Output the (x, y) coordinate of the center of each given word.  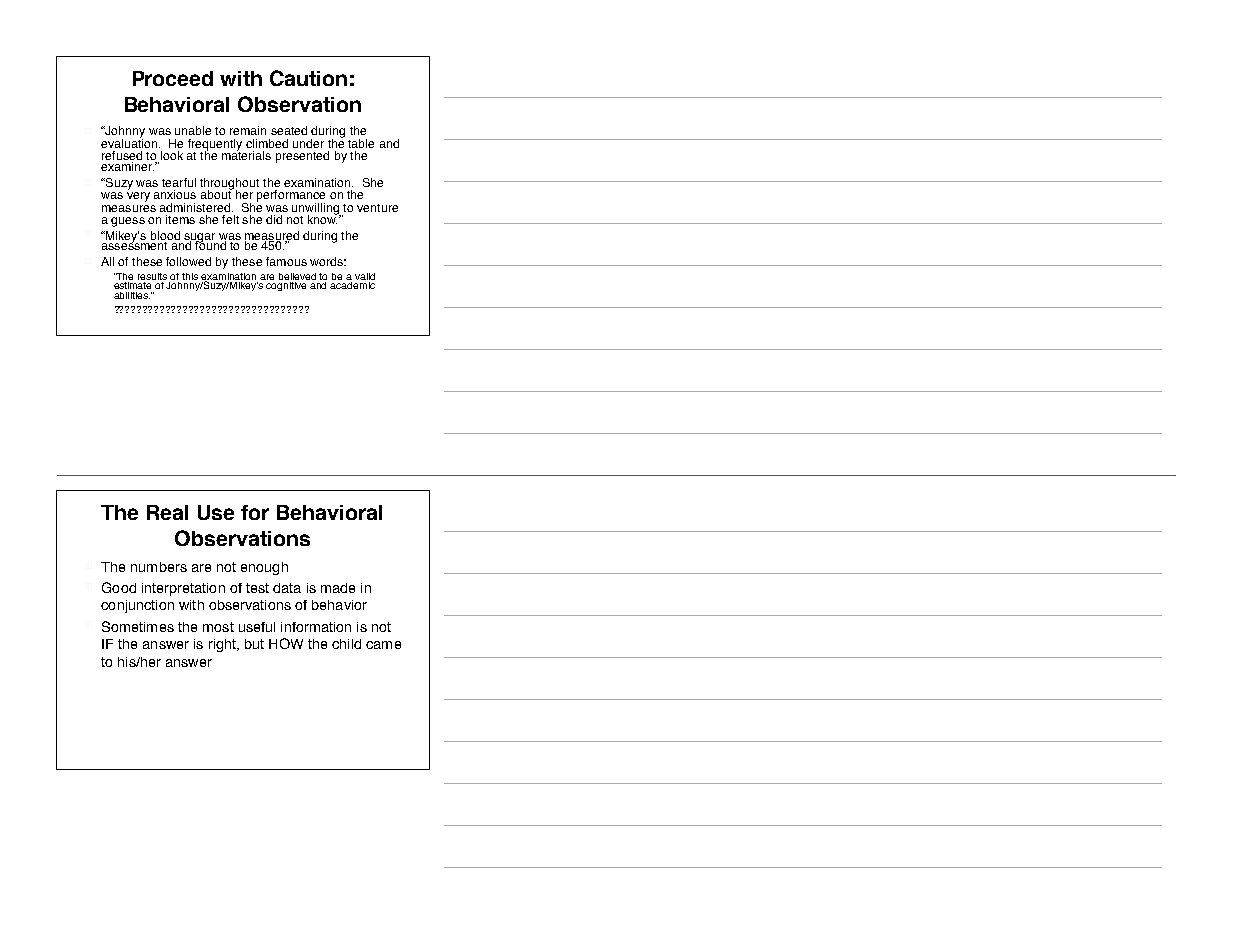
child (346, 644)
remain (248, 130)
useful (257, 627)
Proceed (173, 78)
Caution (308, 78)
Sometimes (138, 626)
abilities (132, 295)
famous (286, 261)
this (190, 276)
